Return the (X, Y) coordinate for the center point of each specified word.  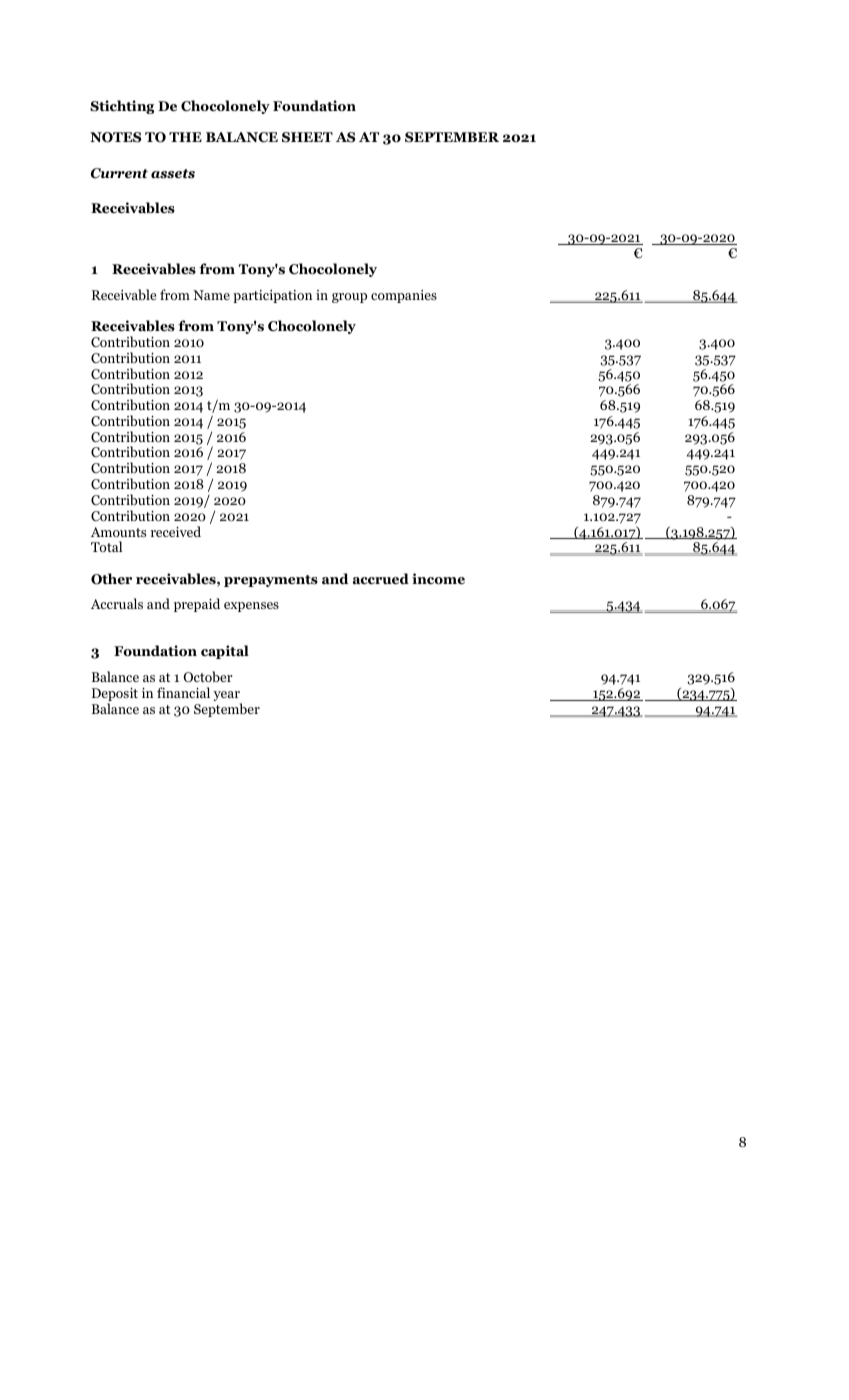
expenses (251, 607)
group (349, 298)
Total (106, 546)
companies (404, 296)
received (176, 531)
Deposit (115, 696)
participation (272, 296)
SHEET (307, 137)
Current (119, 173)
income (438, 579)
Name (211, 295)
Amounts (118, 532)
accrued (381, 579)
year (228, 697)
